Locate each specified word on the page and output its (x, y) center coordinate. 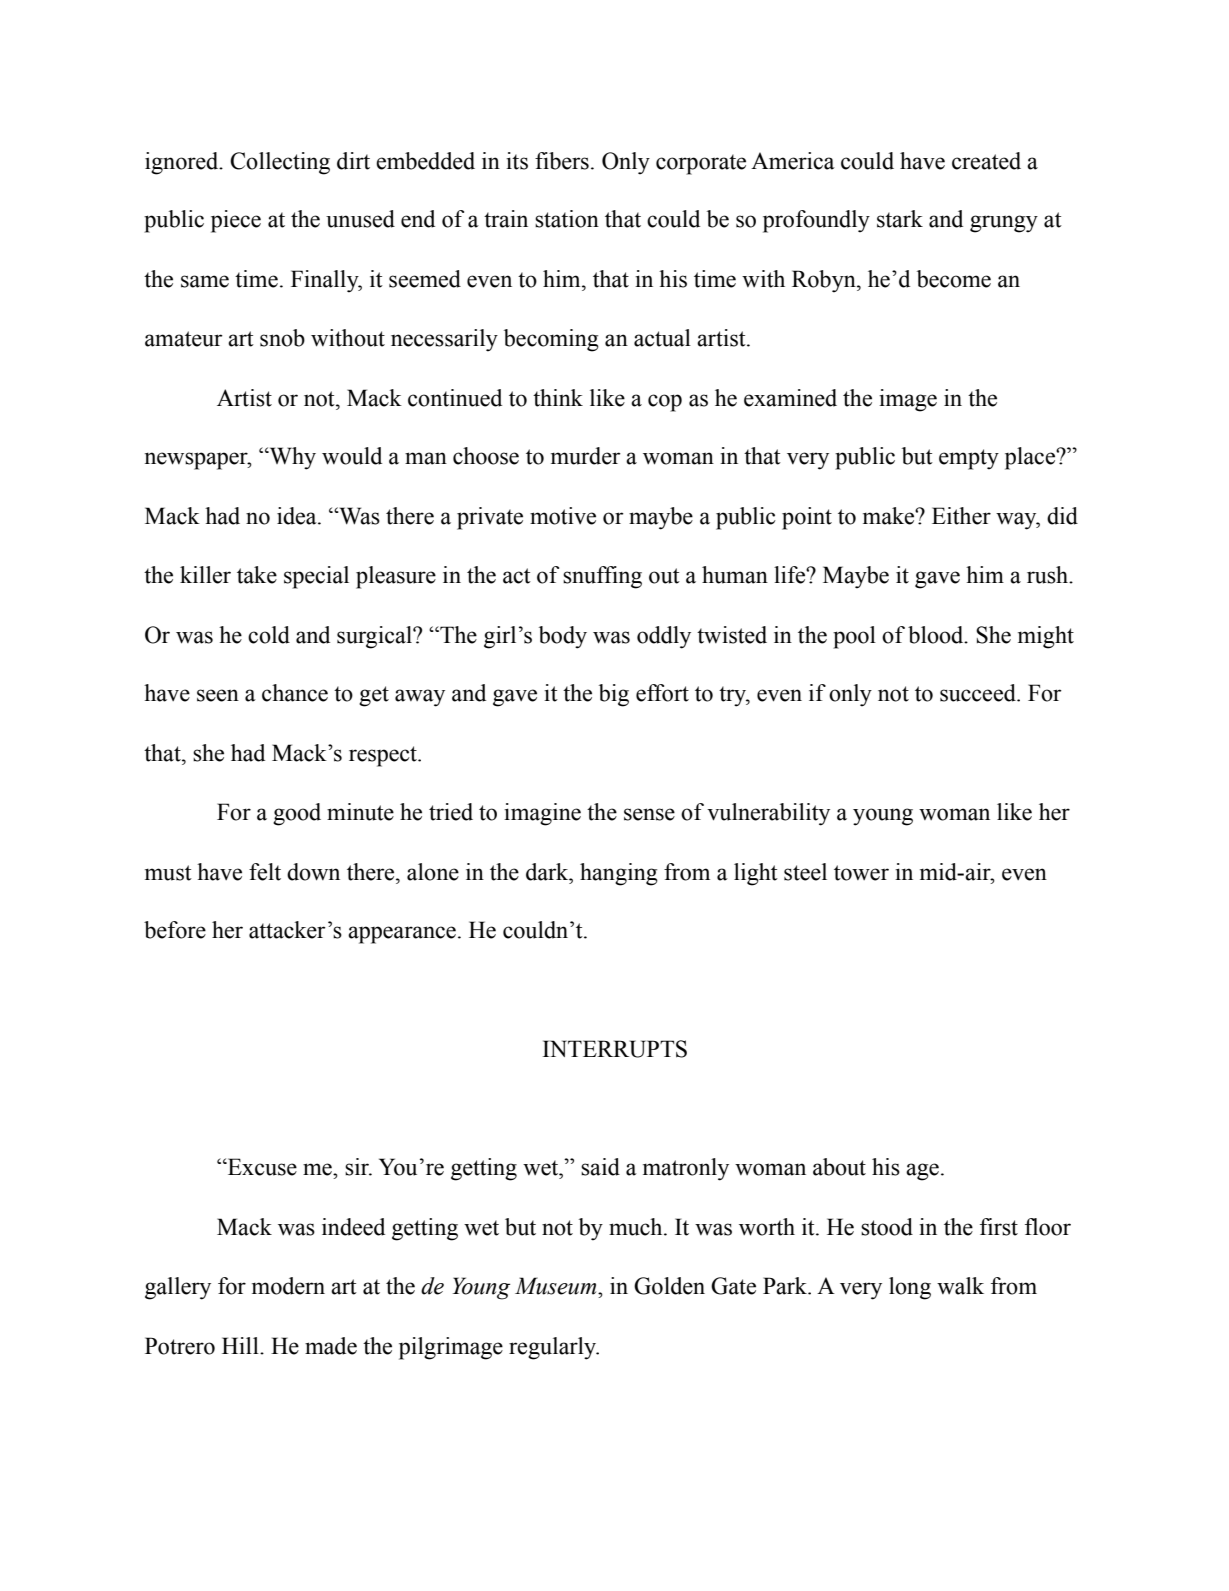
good (297, 814)
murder (586, 456)
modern (288, 1286)
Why (291, 458)
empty (969, 459)
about (839, 1167)
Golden (669, 1286)
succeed (979, 693)
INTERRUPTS (615, 1049)
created (986, 161)
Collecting (280, 163)
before (175, 930)
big (614, 695)
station (567, 219)
